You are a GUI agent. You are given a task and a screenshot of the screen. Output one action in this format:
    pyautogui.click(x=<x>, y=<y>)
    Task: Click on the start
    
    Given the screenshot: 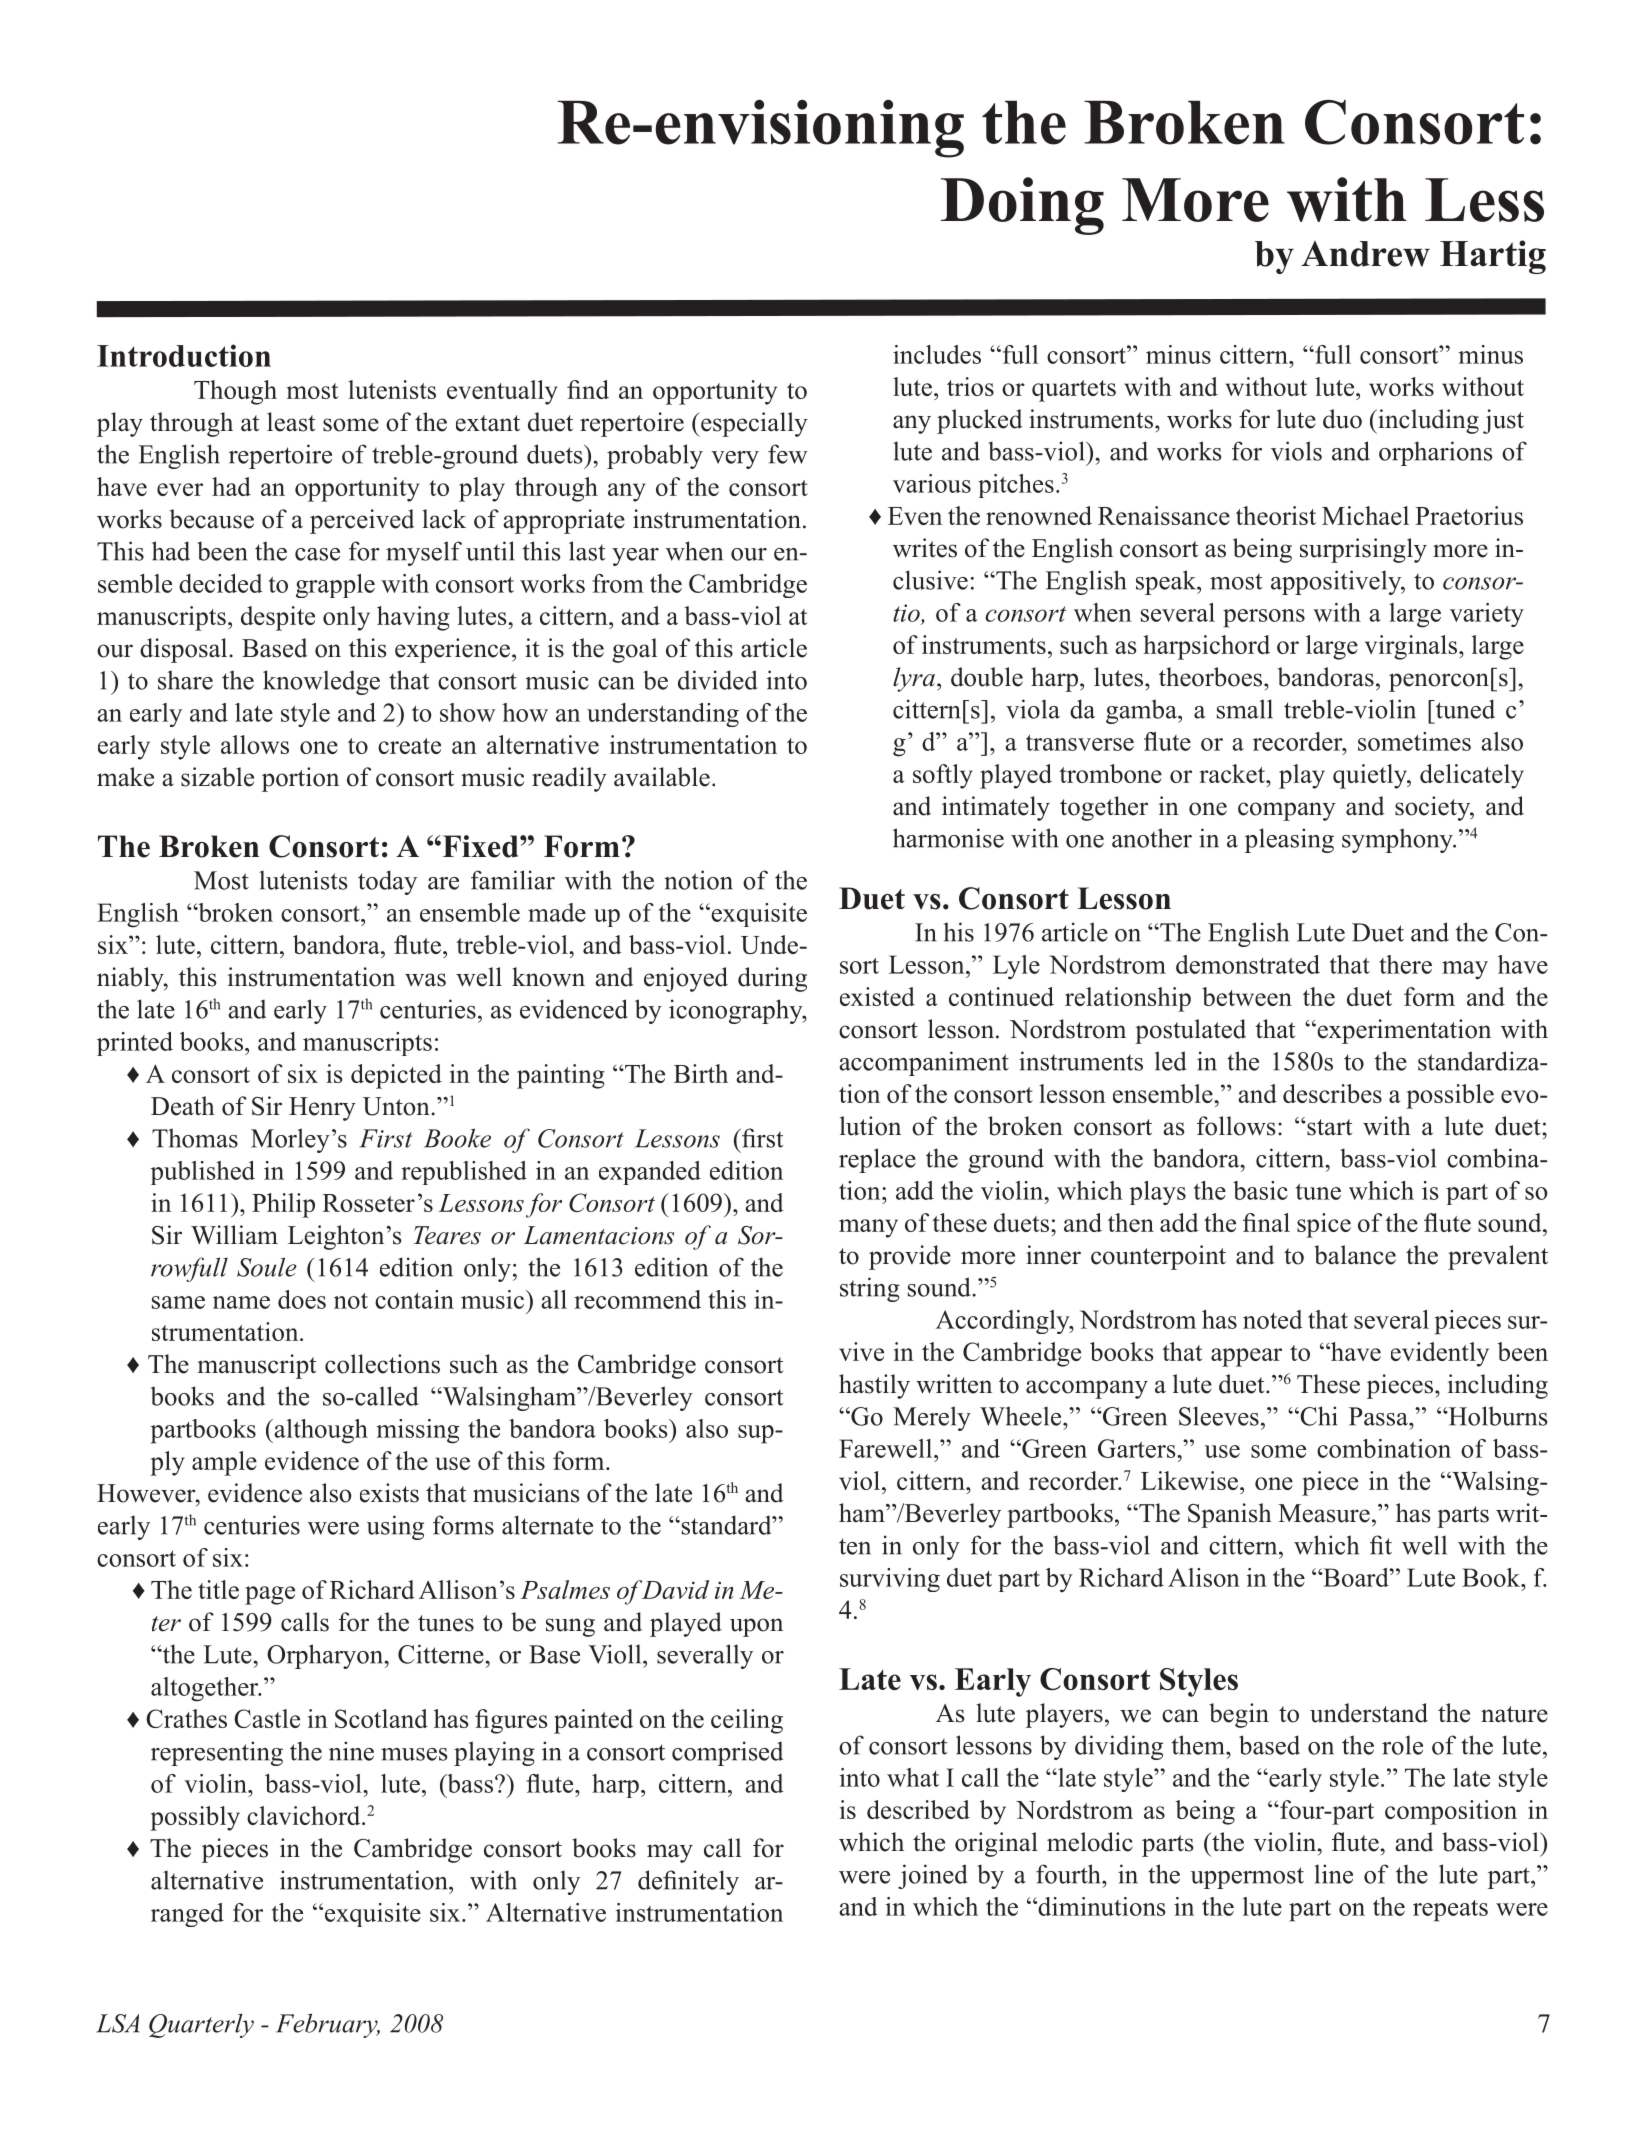 What is the action you would take?
    pyautogui.click(x=1328, y=1127)
